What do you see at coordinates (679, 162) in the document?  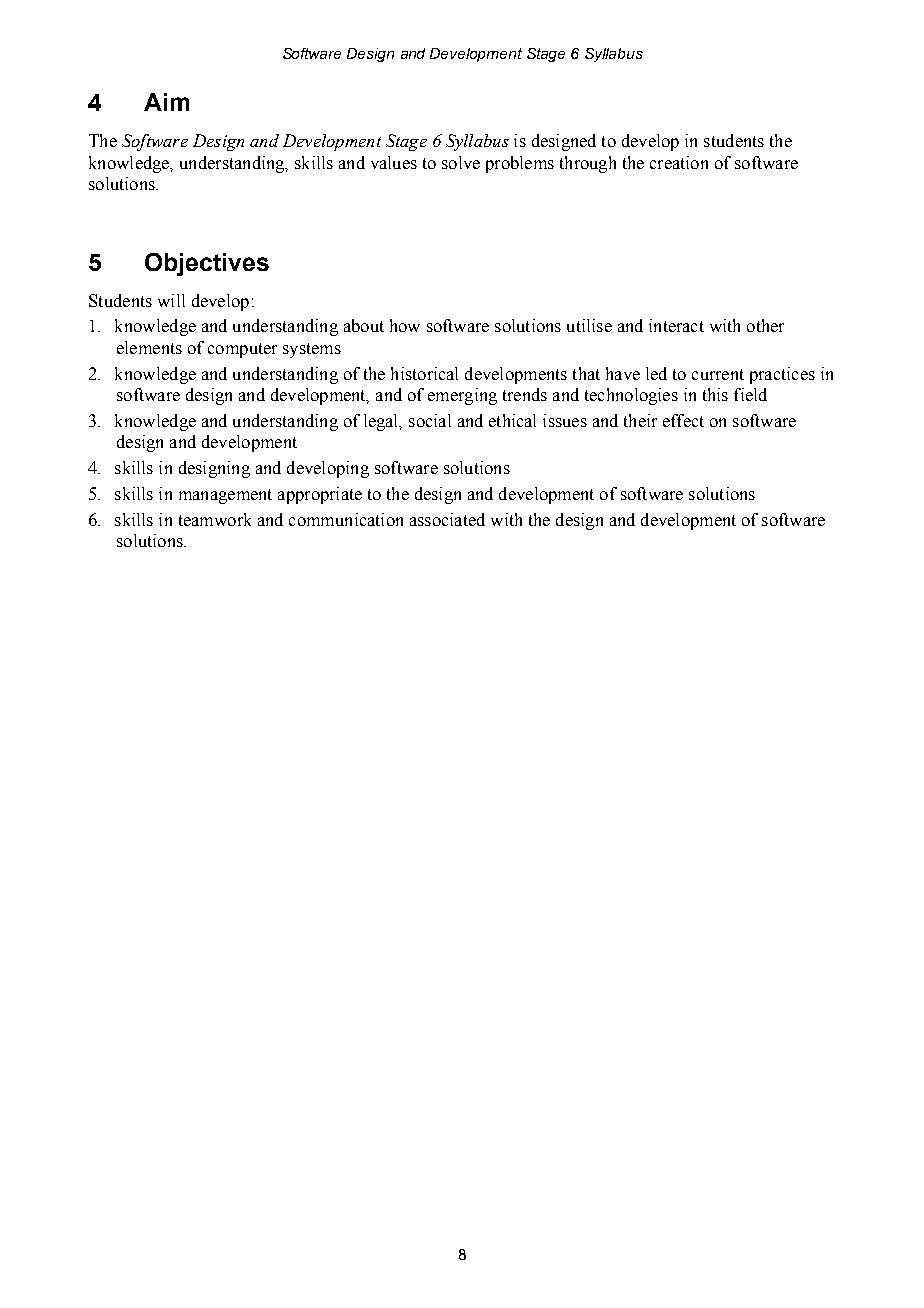 I see `creation` at bounding box center [679, 162].
